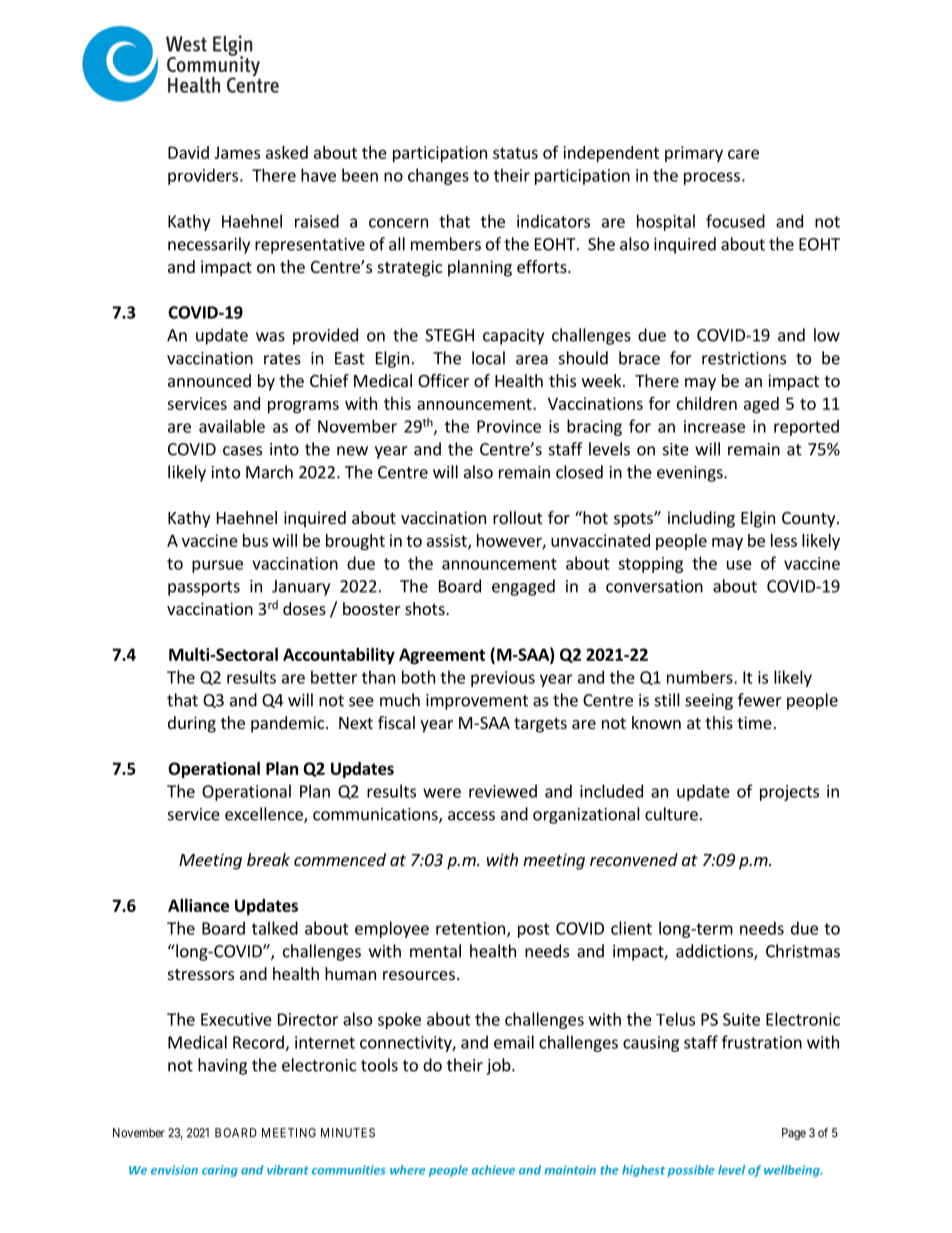 This image has width=952, height=1233. Describe the element at coordinates (237, 152) in the image. I see `James` at that location.
